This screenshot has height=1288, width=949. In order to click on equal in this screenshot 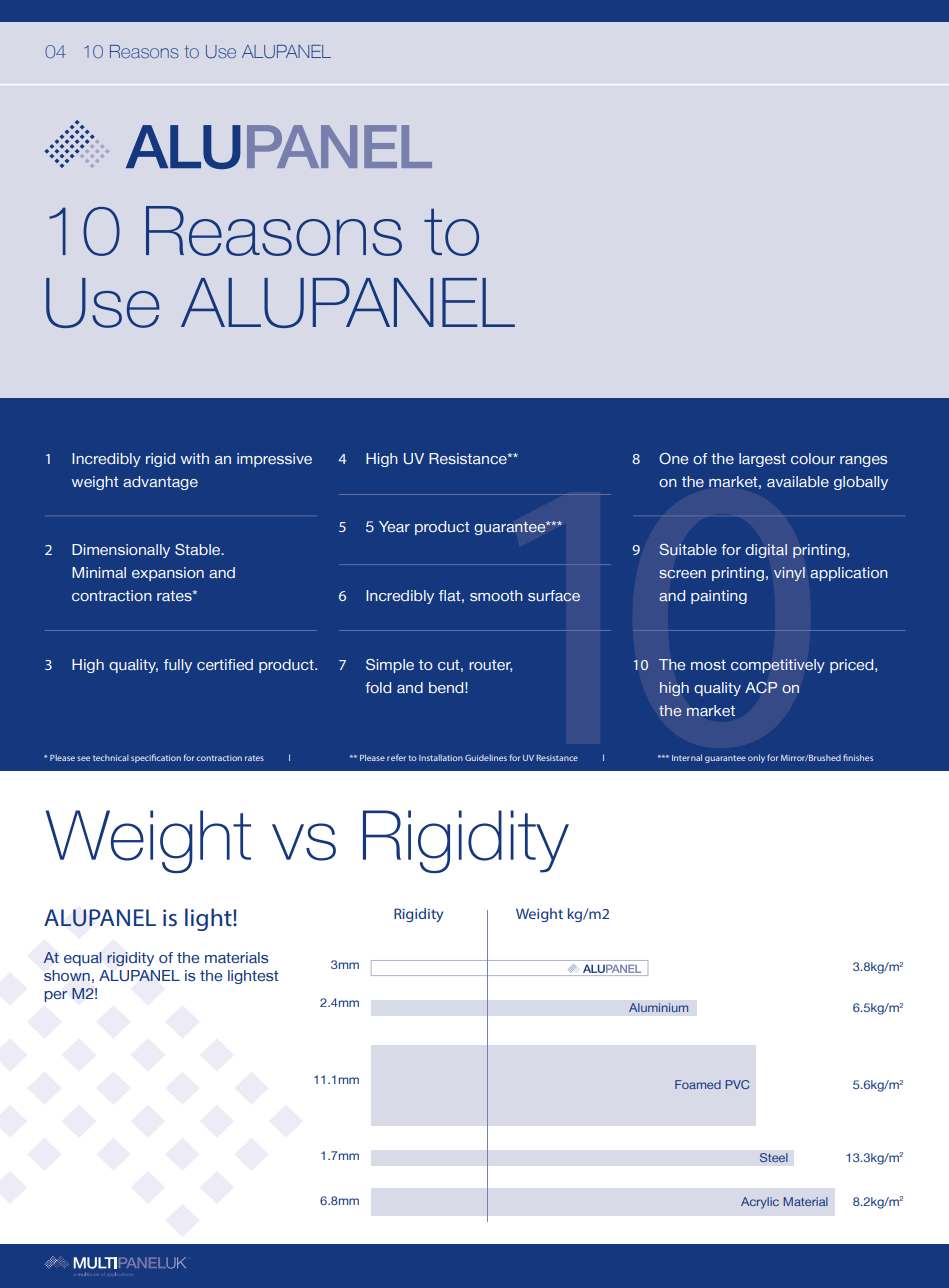, I will do `click(83, 959)`.
